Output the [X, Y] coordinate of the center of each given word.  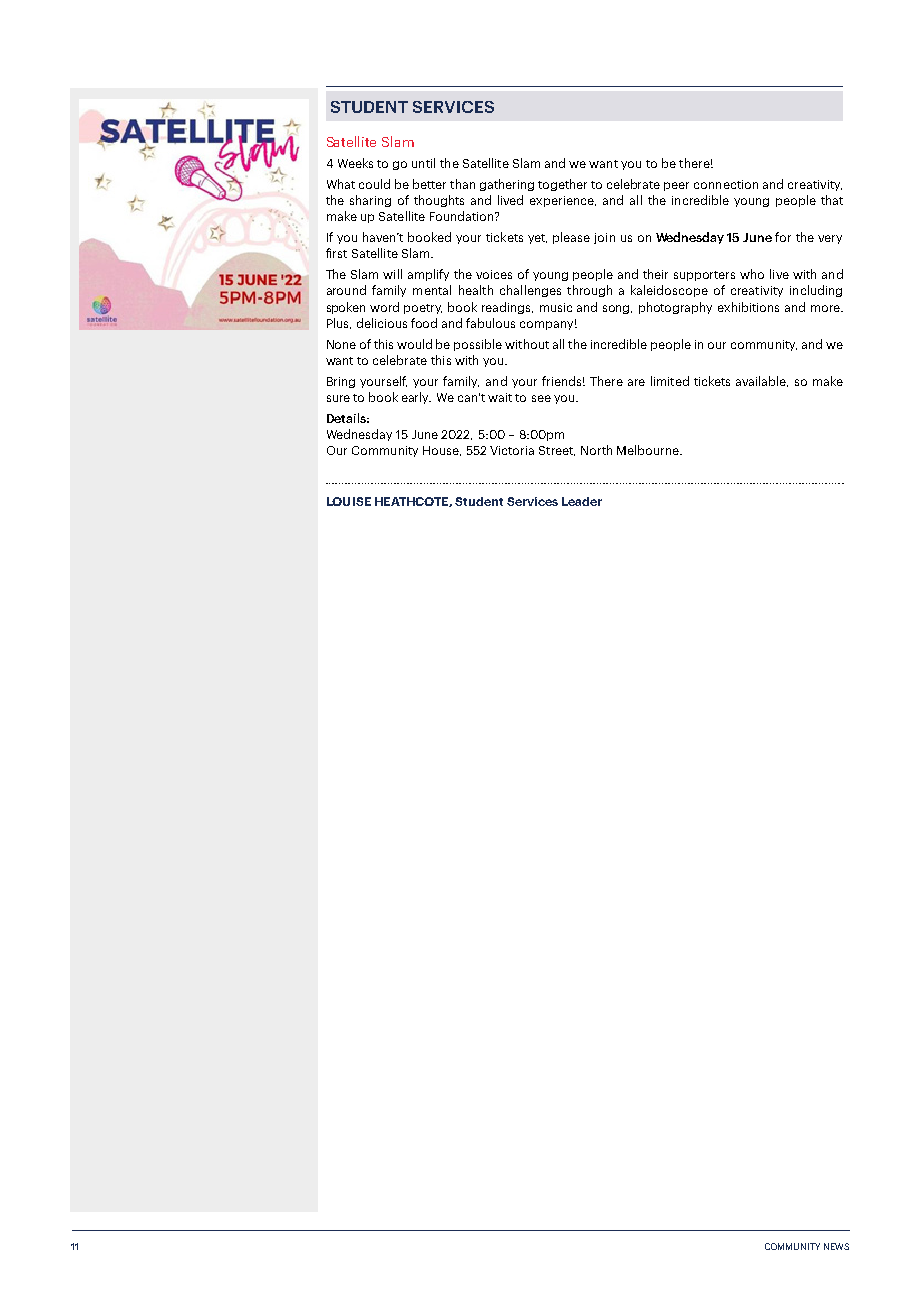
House [442, 451]
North [596, 450]
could [374, 184]
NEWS [836, 1246]
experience [563, 201]
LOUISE [349, 501]
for [783, 237]
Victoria [512, 450]
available [762, 381]
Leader [582, 501]
